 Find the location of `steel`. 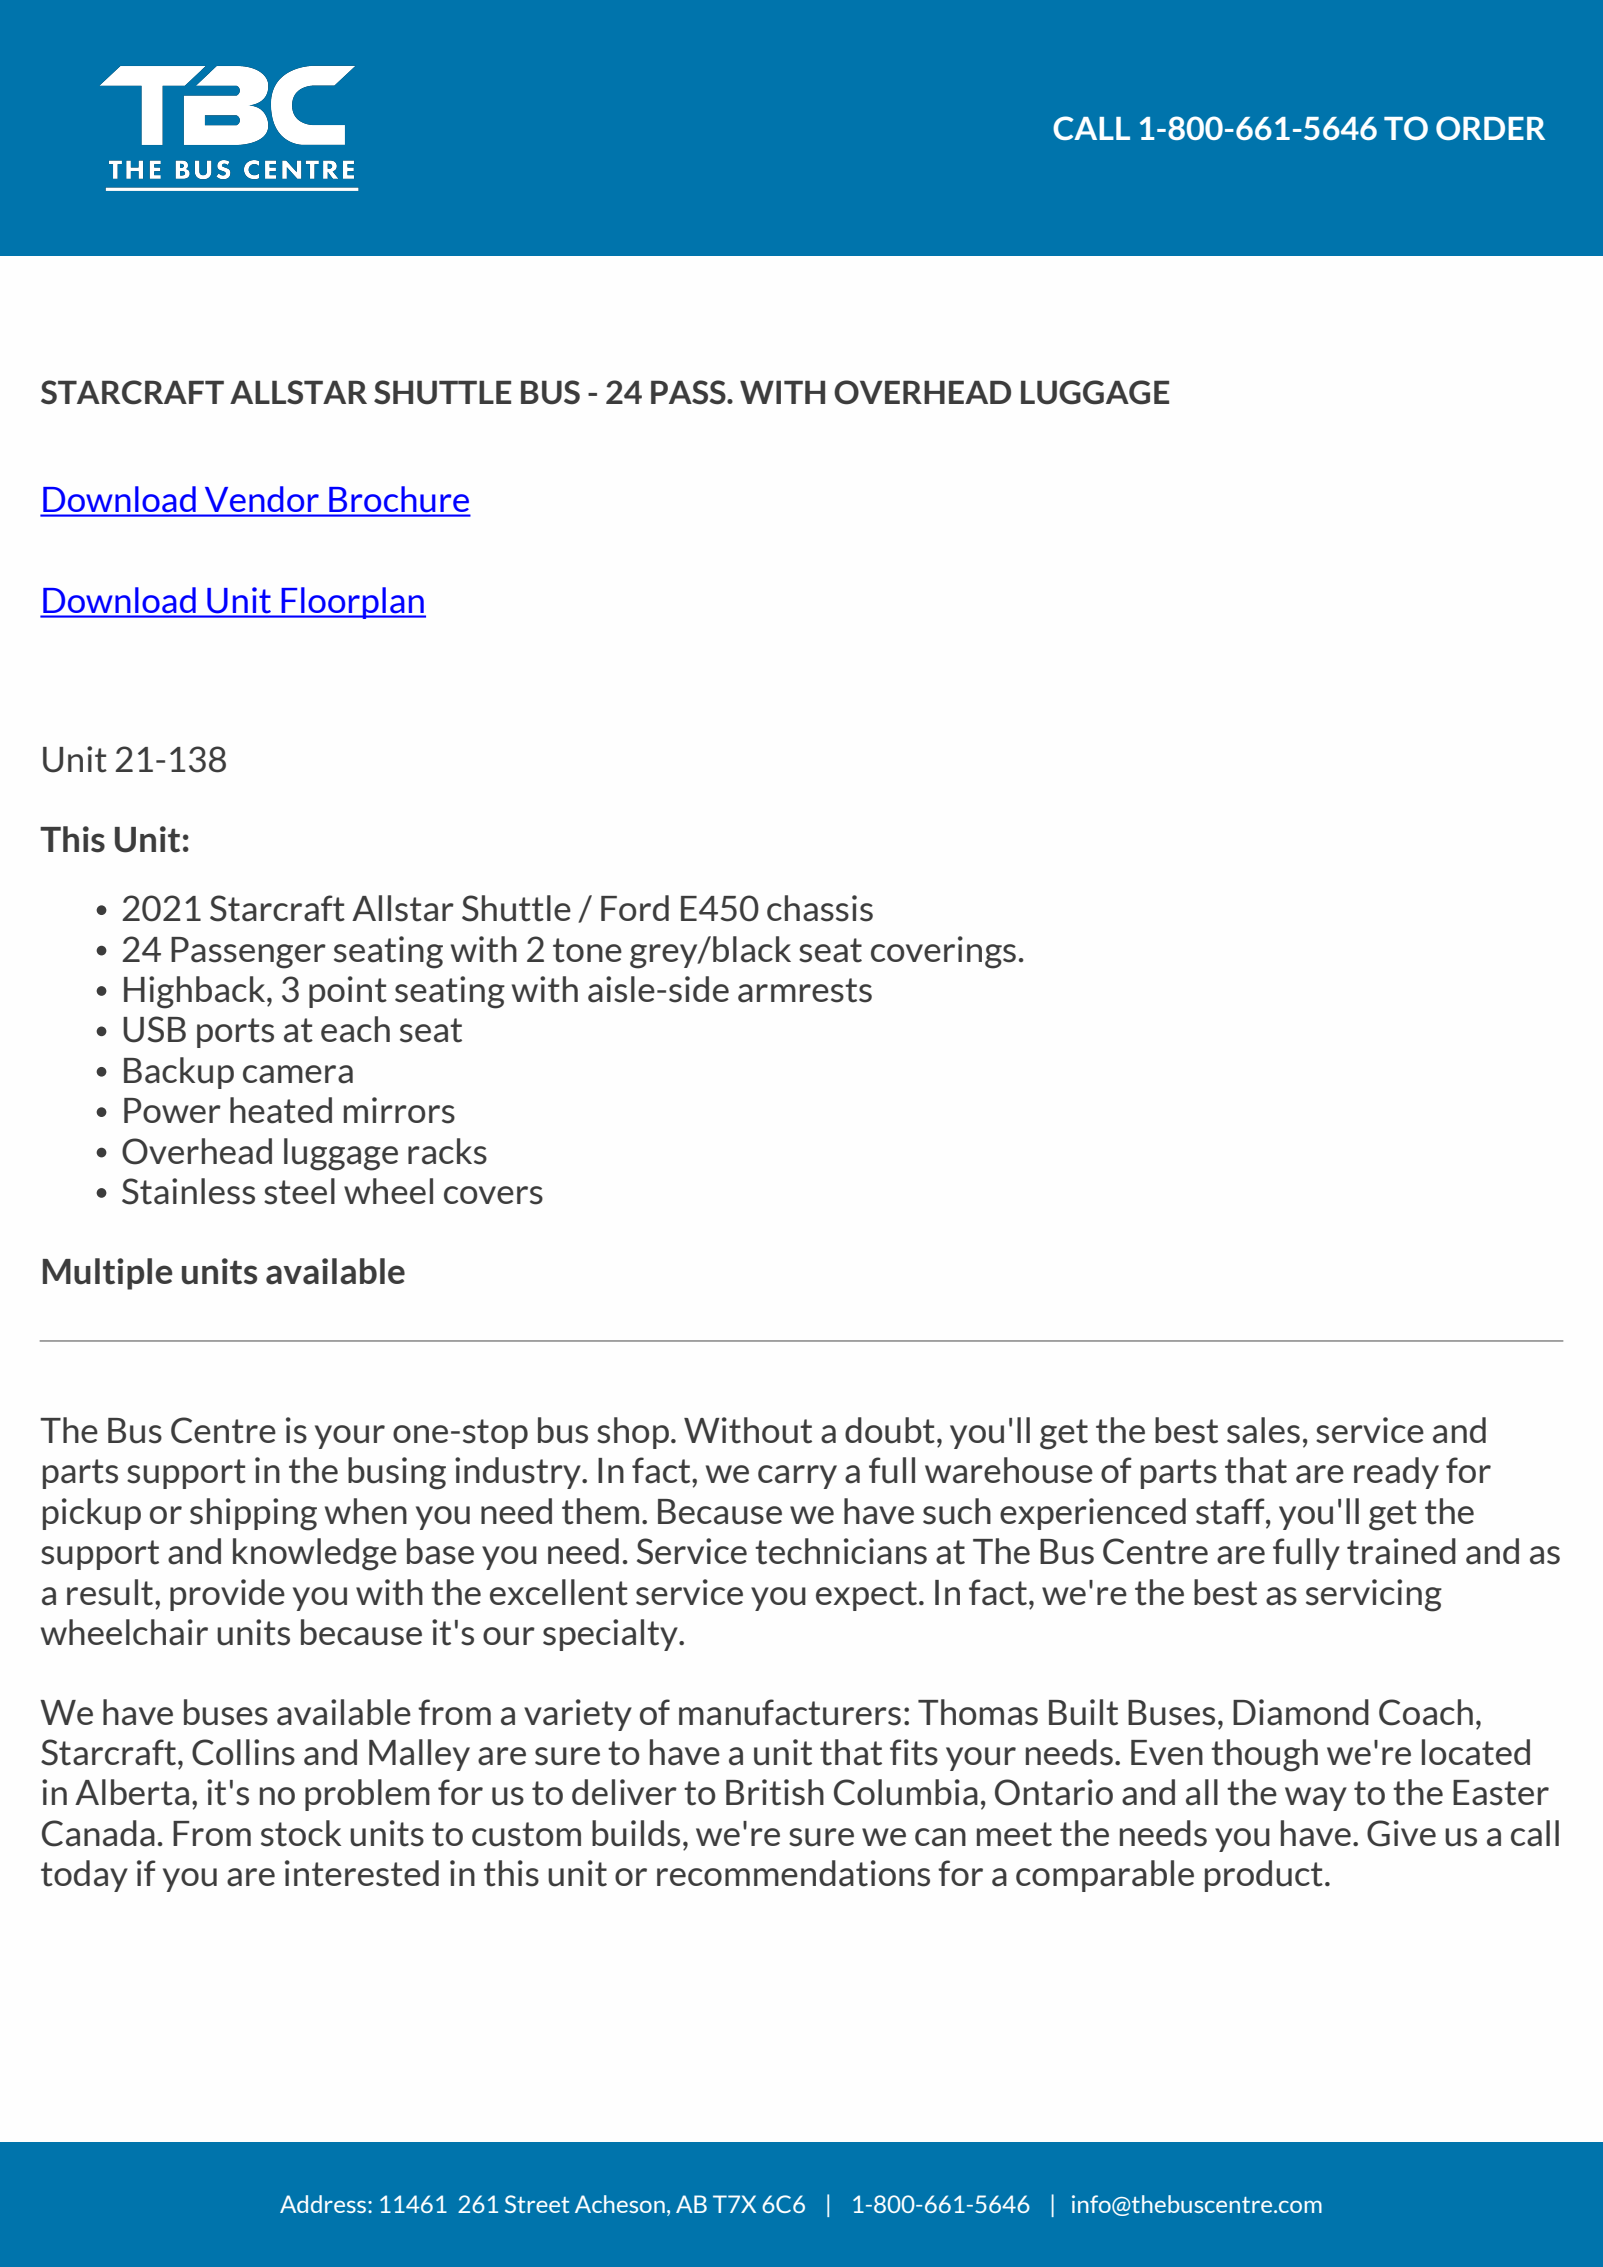

steel is located at coordinates (299, 1191).
